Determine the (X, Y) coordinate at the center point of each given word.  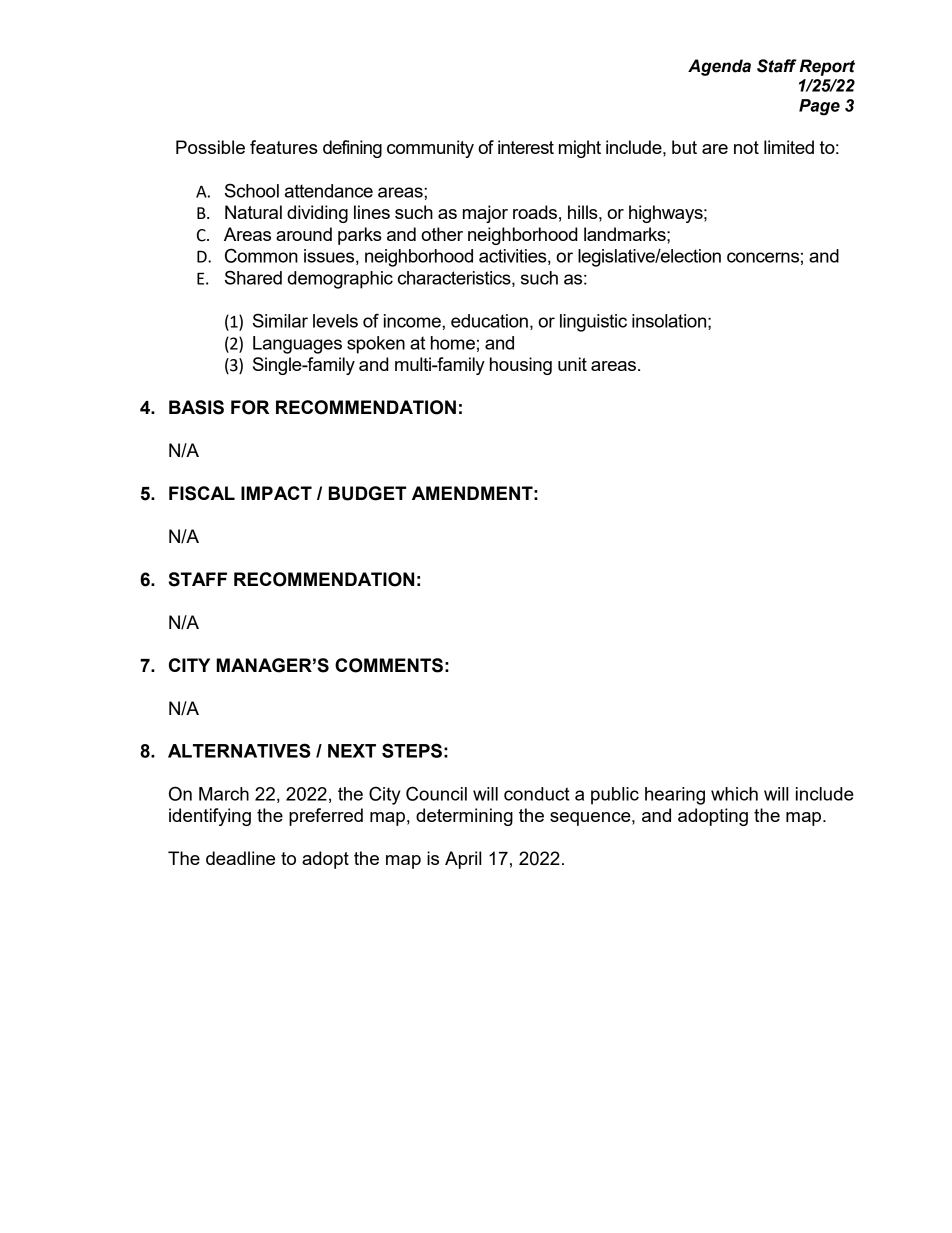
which (734, 794)
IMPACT (276, 493)
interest (526, 147)
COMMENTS (389, 665)
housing (521, 366)
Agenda (719, 67)
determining (464, 817)
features (284, 147)
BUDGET (367, 493)
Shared (253, 277)
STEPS (412, 750)
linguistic (593, 323)
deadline (240, 858)
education (489, 321)
